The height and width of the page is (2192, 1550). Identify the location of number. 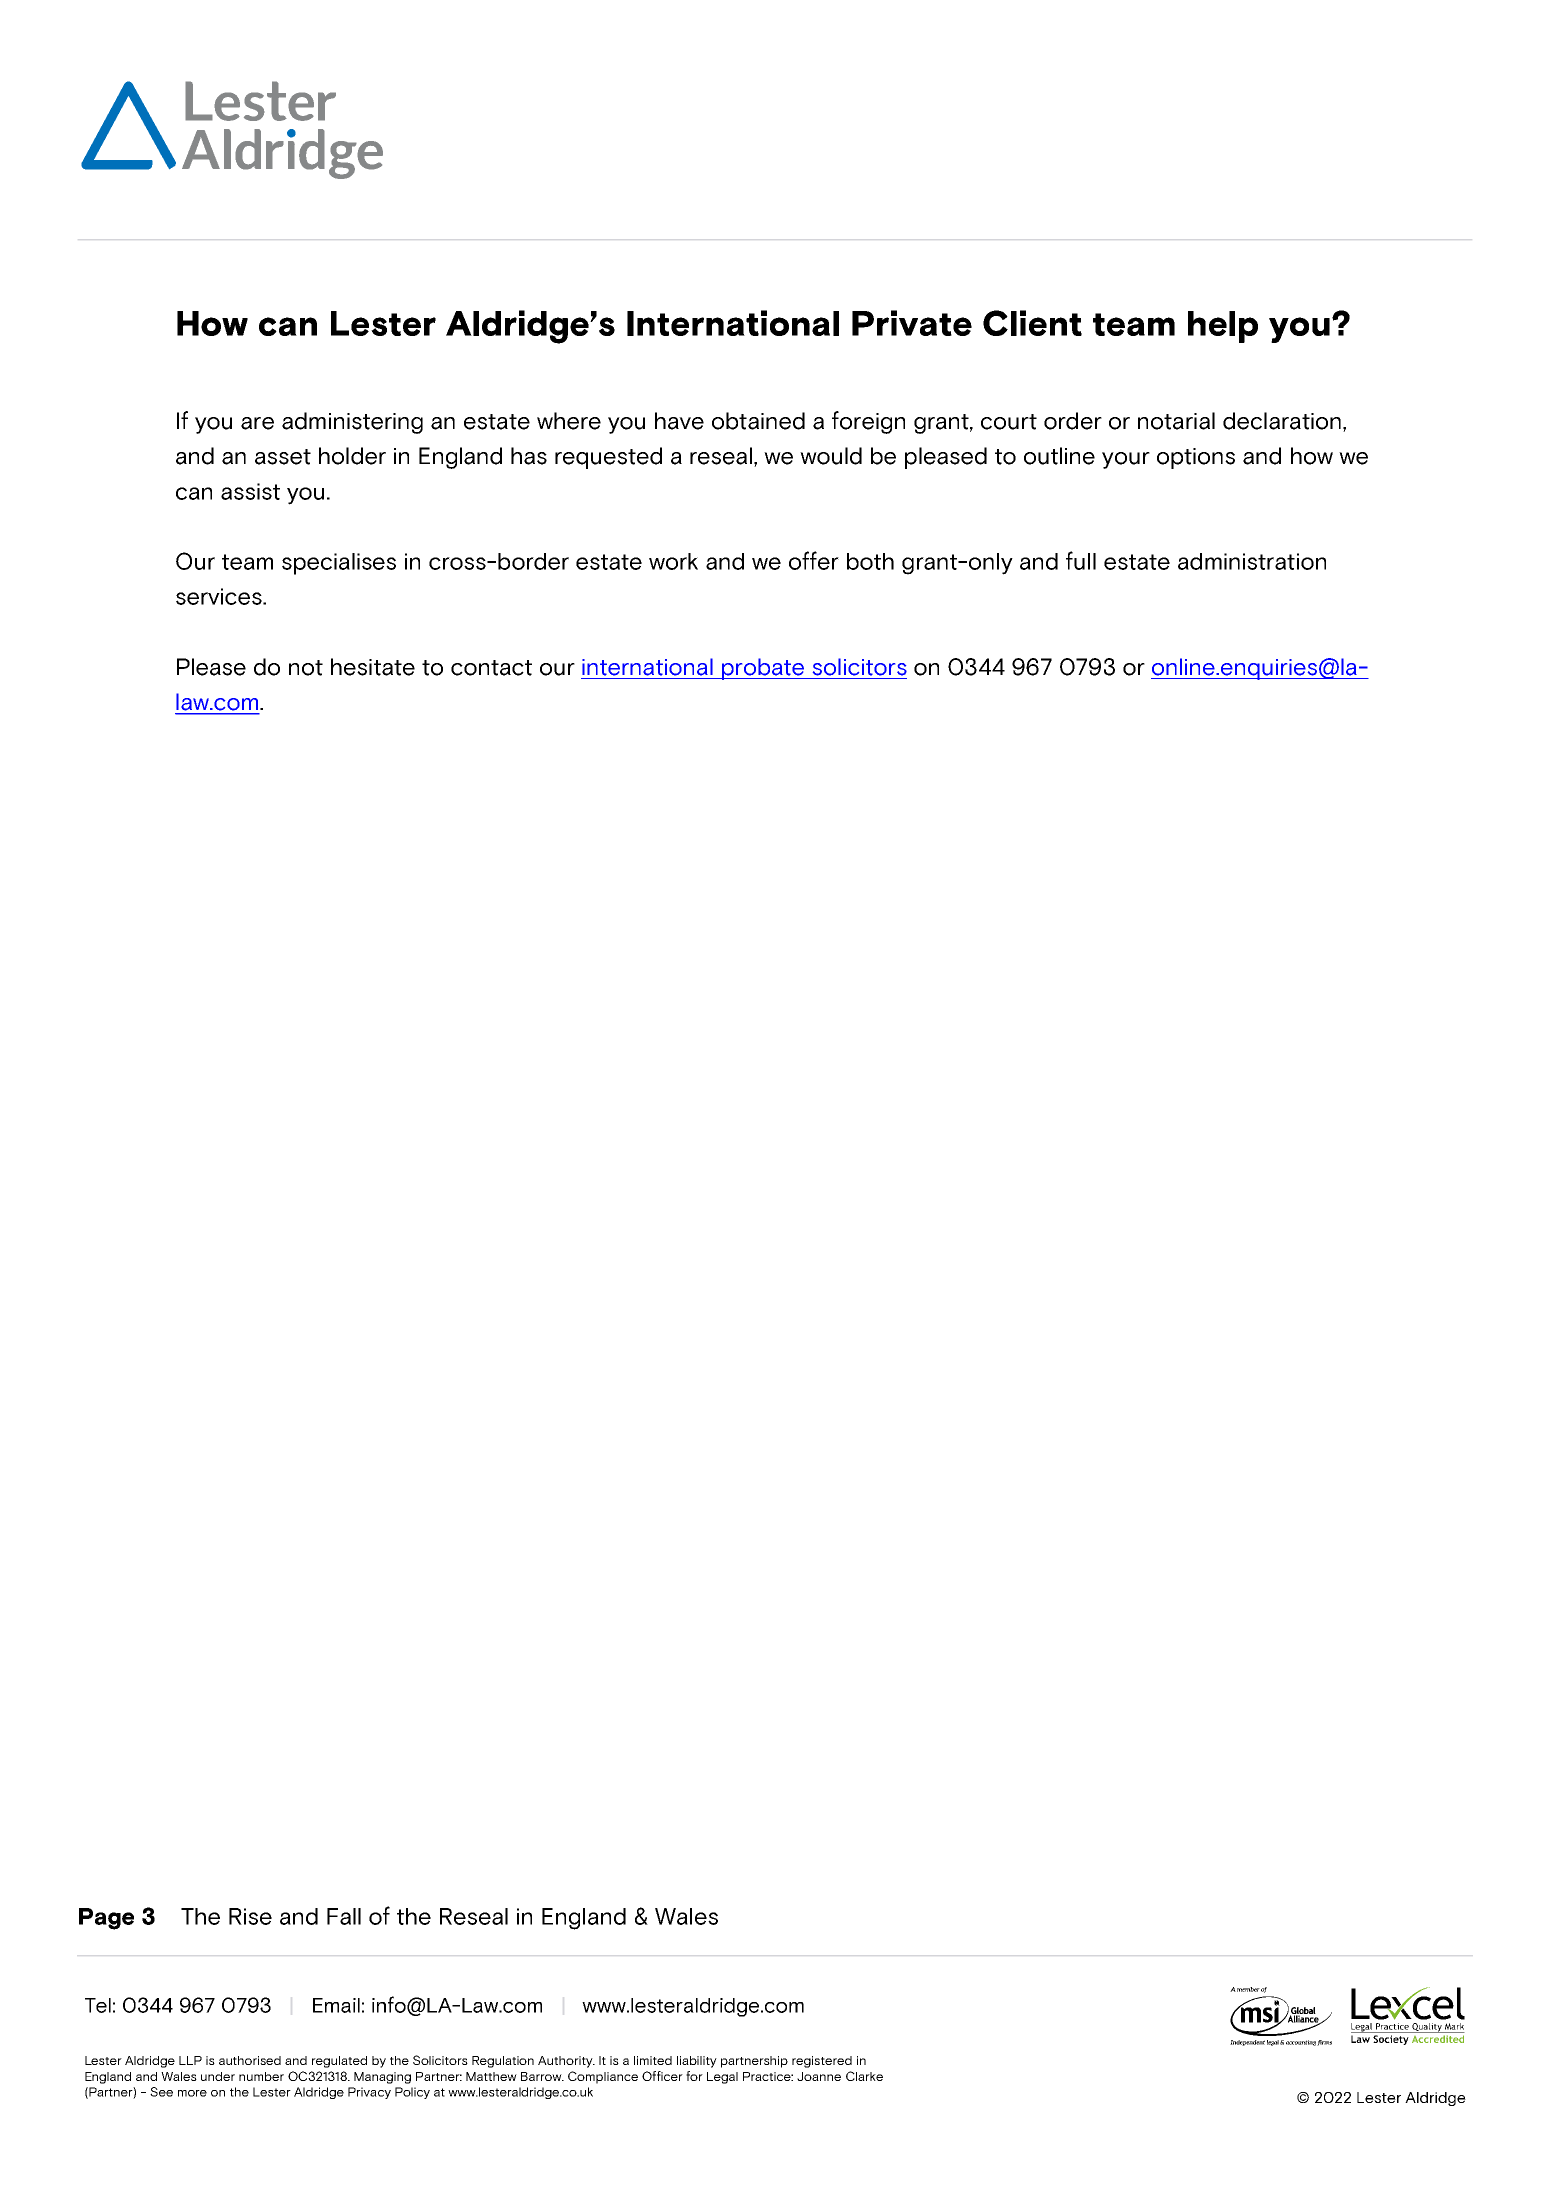
(261, 2076).
